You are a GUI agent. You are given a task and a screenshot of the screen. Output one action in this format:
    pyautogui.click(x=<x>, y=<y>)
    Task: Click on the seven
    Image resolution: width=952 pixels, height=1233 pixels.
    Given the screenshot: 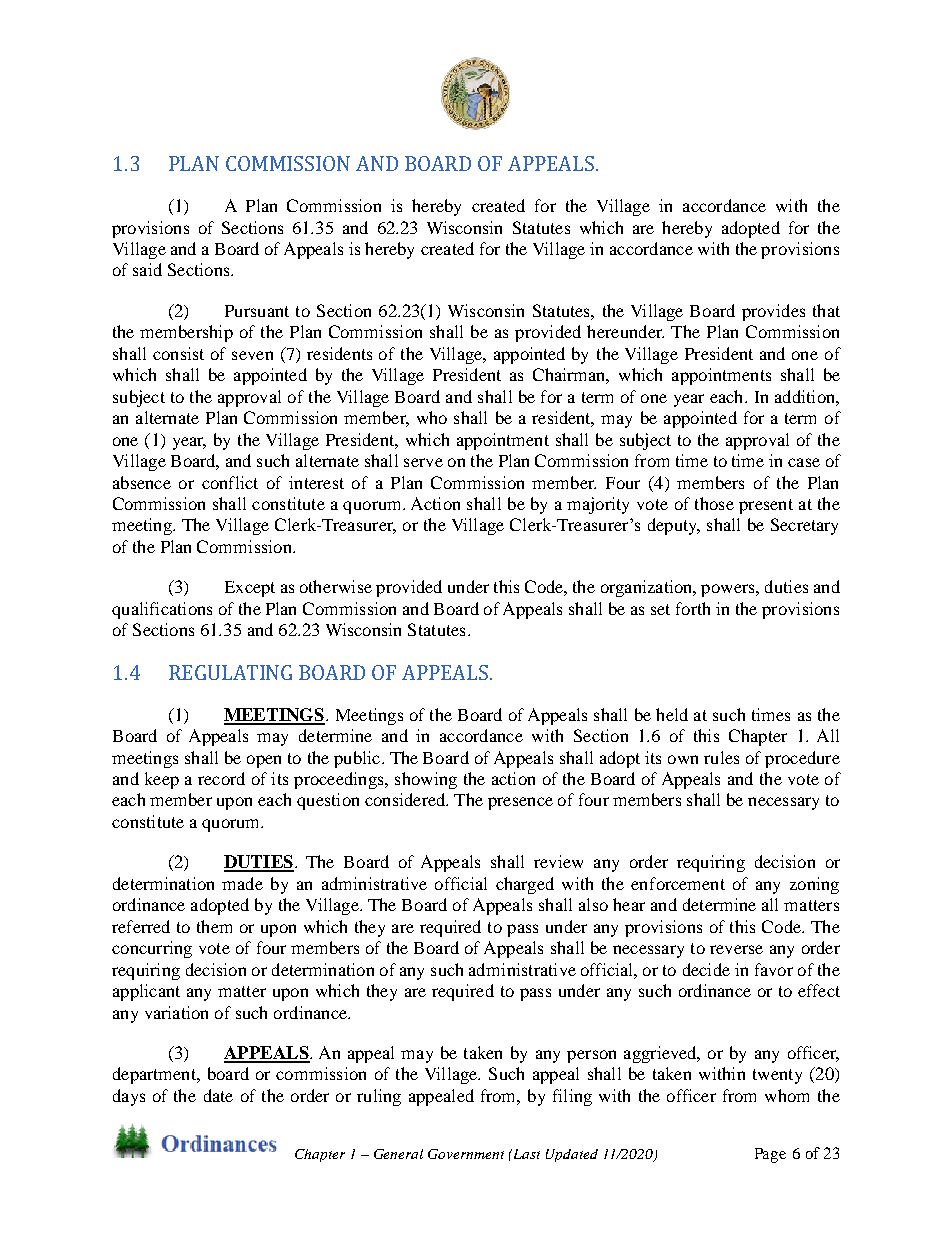 What is the action you would take?
    pyautogui.click(x=252, y=355)
